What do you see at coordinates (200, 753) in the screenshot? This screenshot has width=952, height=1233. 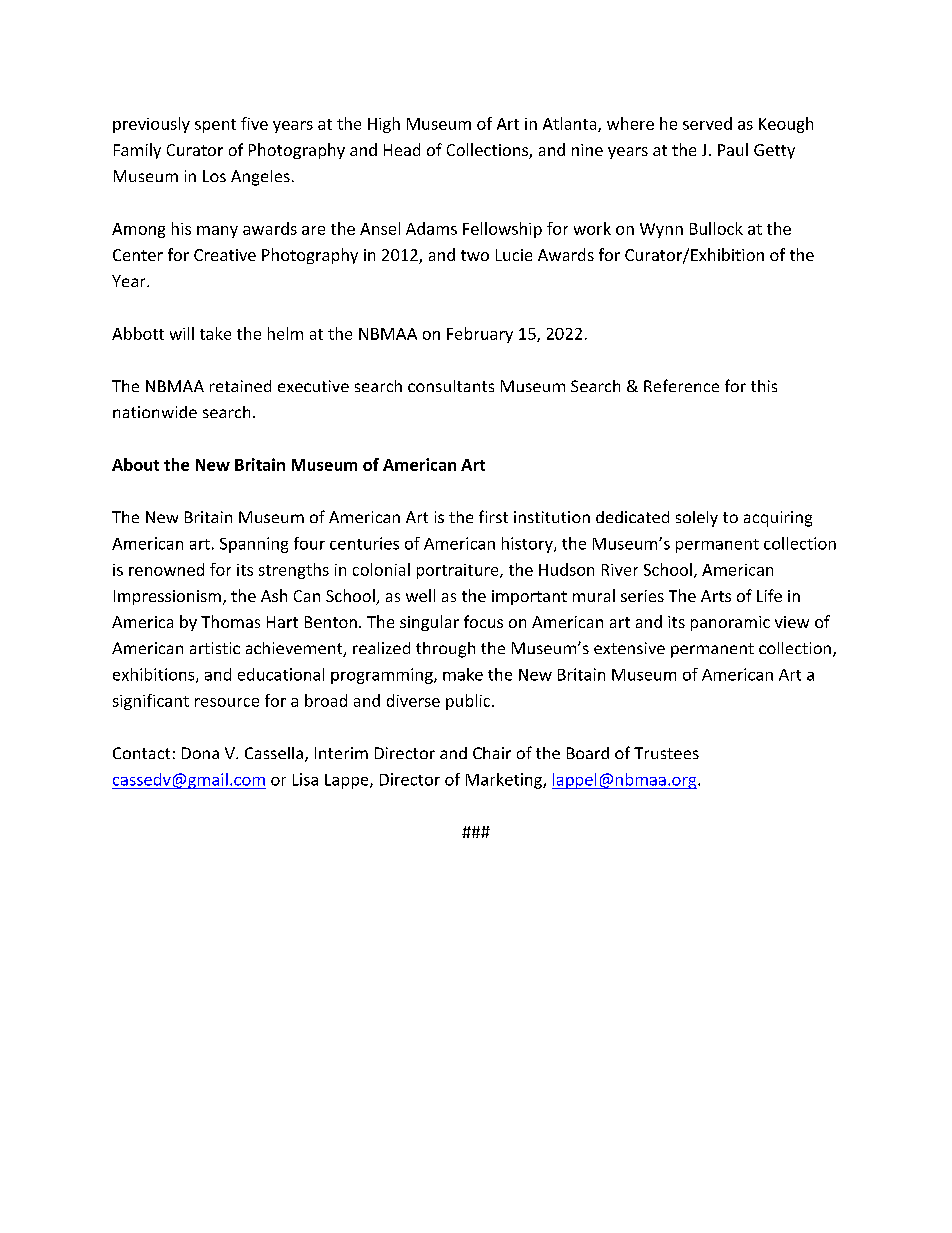 I see `Dona` at bounding box center [200, 753].
